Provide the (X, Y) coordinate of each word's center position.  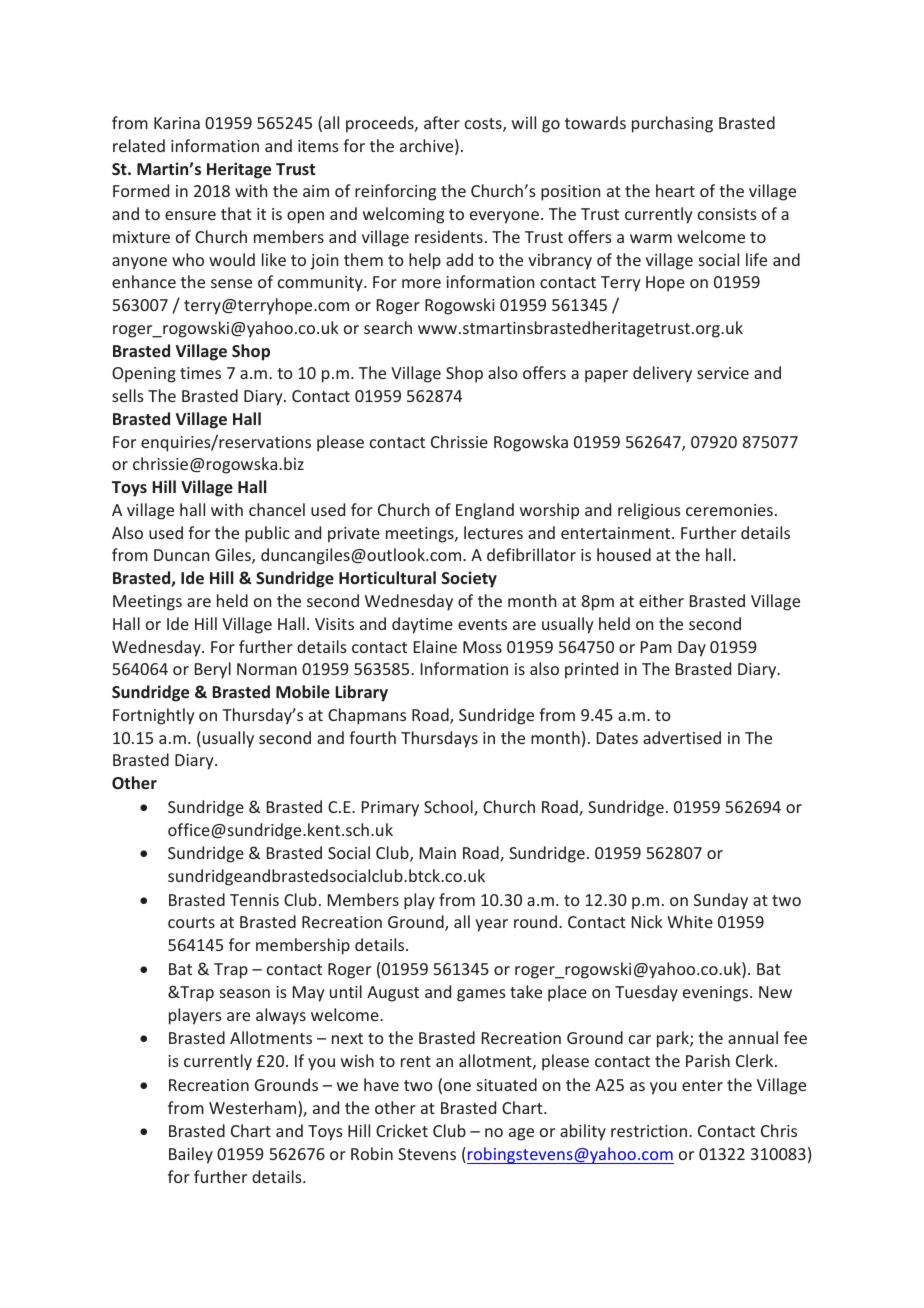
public (267, 534)
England (485, 511)
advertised (682, 737)
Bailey (191, 1155)
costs (484, 125)
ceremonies (729, 510)
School (449, 808)
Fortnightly (153, 716)
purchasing (672, 124)
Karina (177, 123)
